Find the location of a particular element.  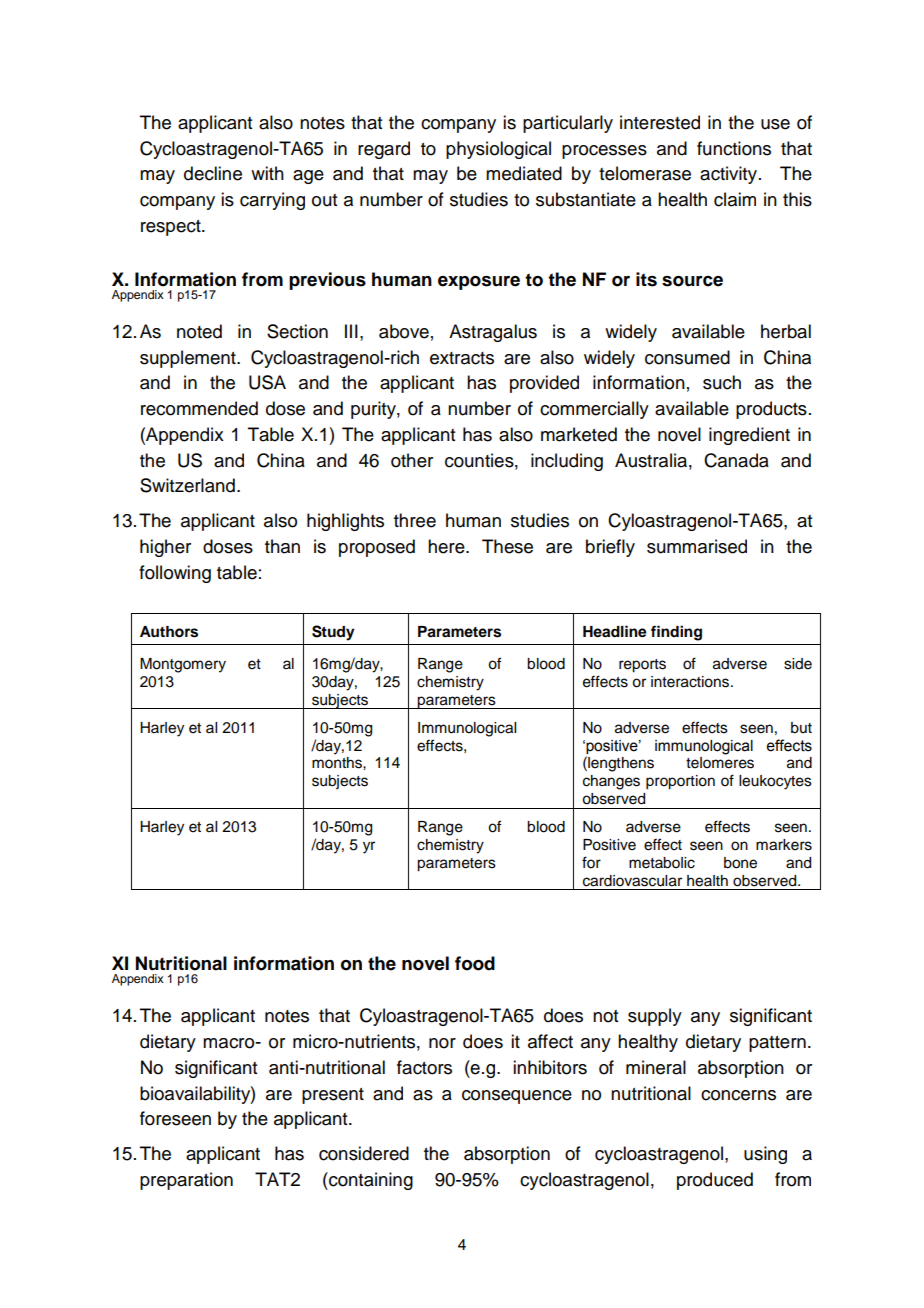

functions is located at coordinates (734, 148).
